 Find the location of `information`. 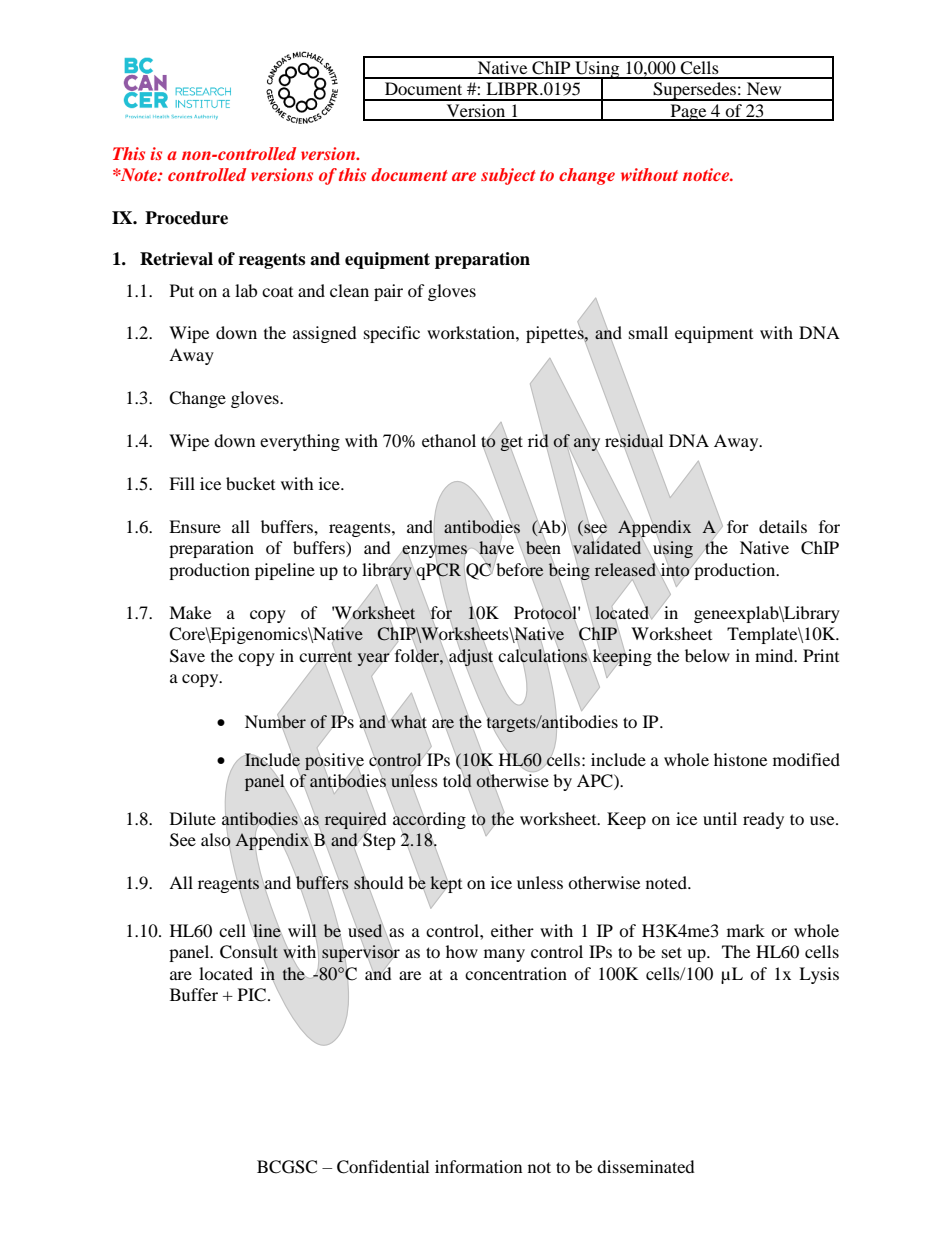

information is located at coordinates (478, 1166).
